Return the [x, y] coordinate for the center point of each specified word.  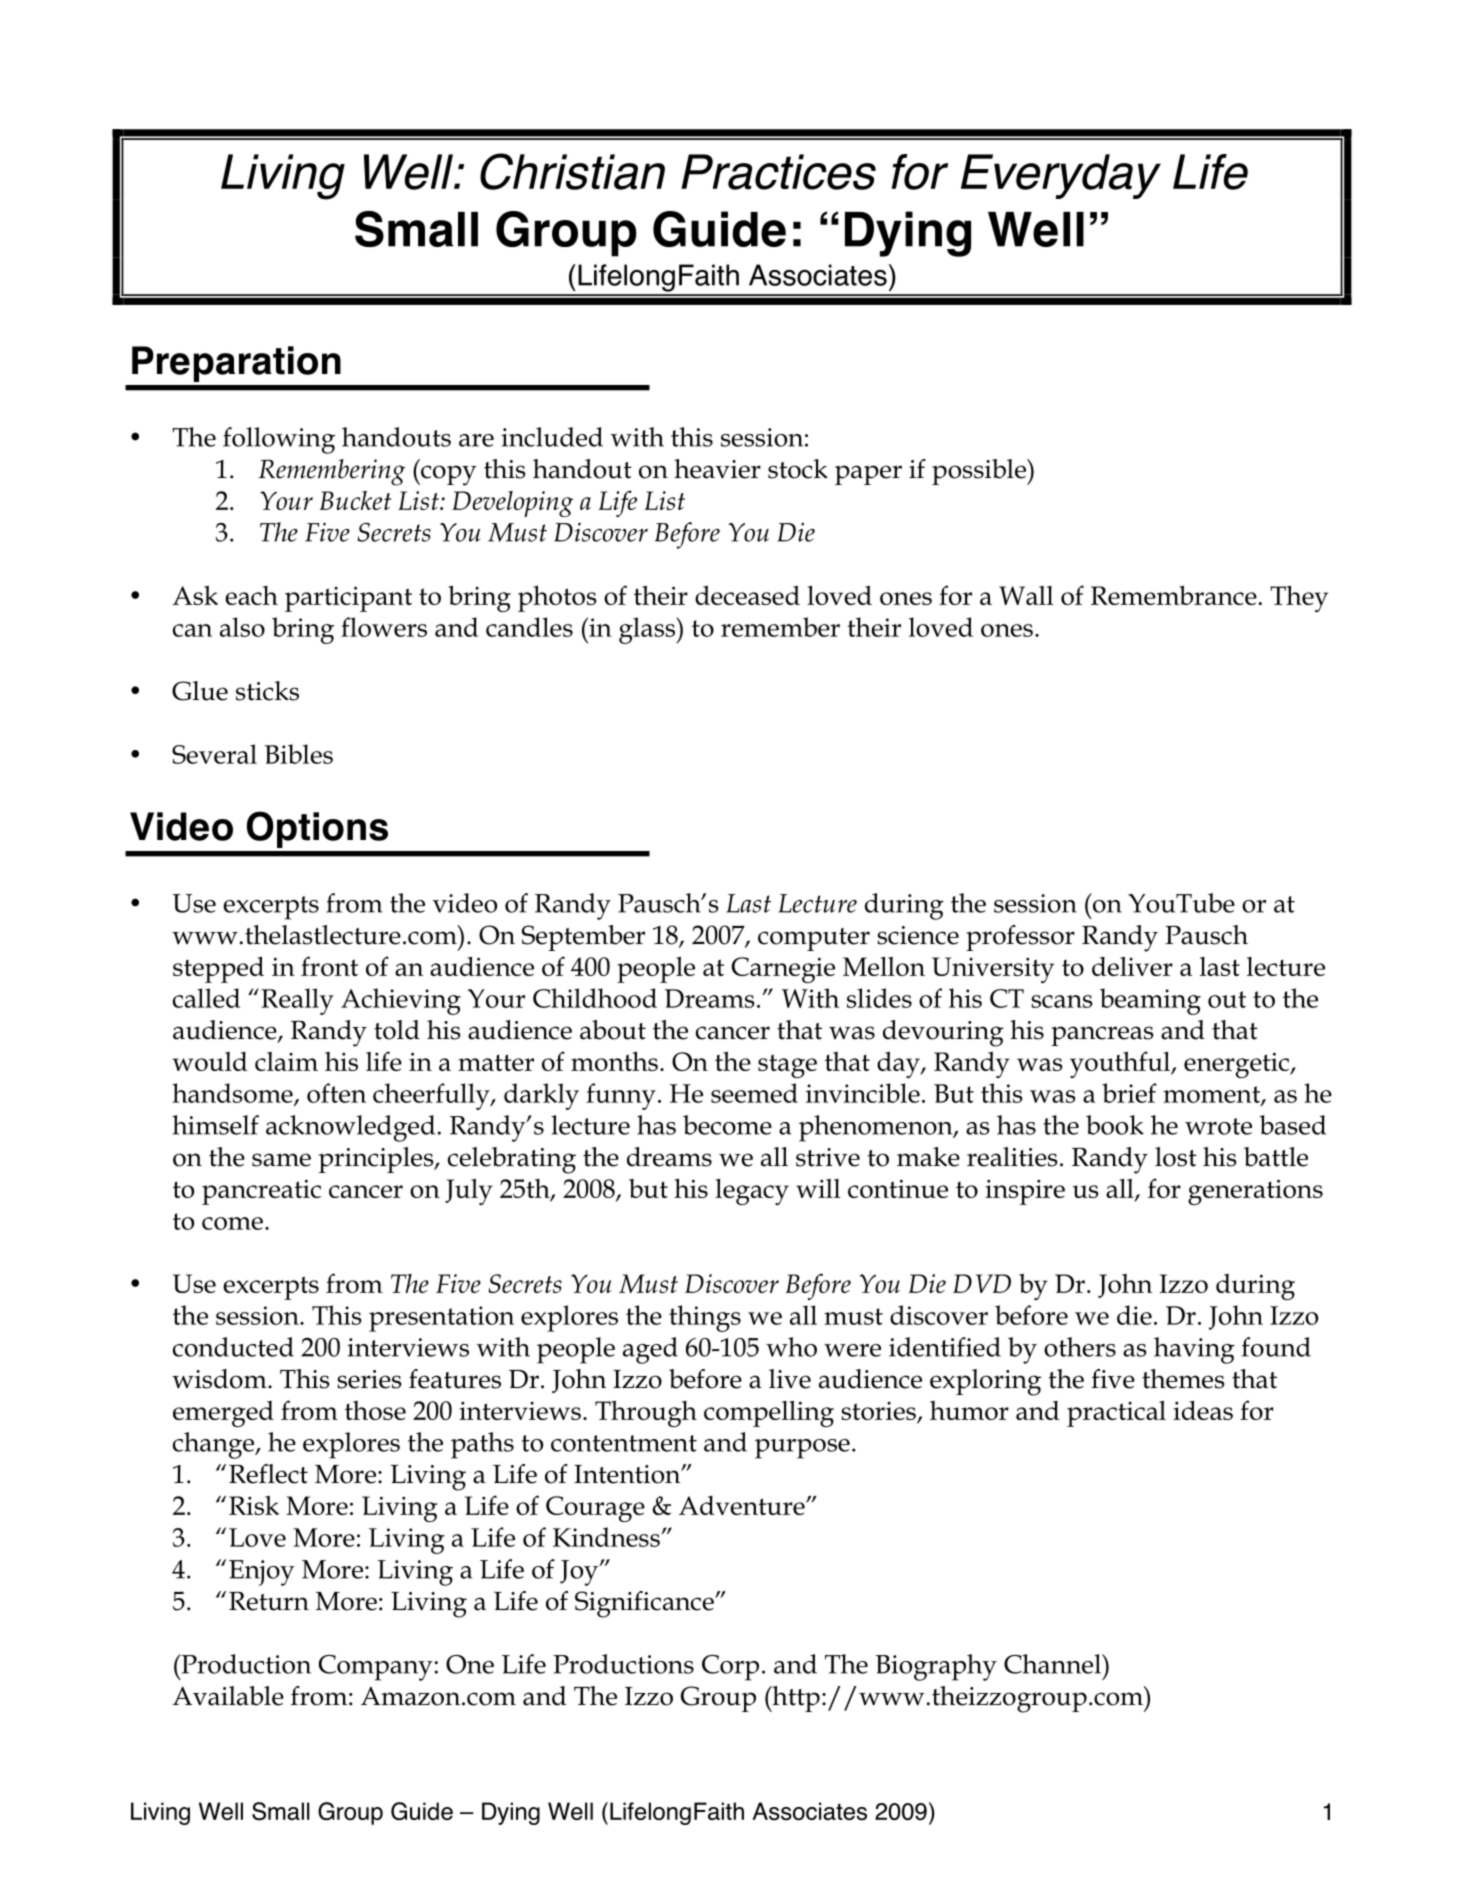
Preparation [236, 364]
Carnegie [783, 970]
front [329, 966]
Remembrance [1174, 595]
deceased [747, 595]
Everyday [1061, 176]
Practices [778, 172]
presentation [441, 1319]
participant [348, 599]
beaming [1150, 1001]
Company [376, 1668]
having [1194, 1350]
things [705, 1318]
